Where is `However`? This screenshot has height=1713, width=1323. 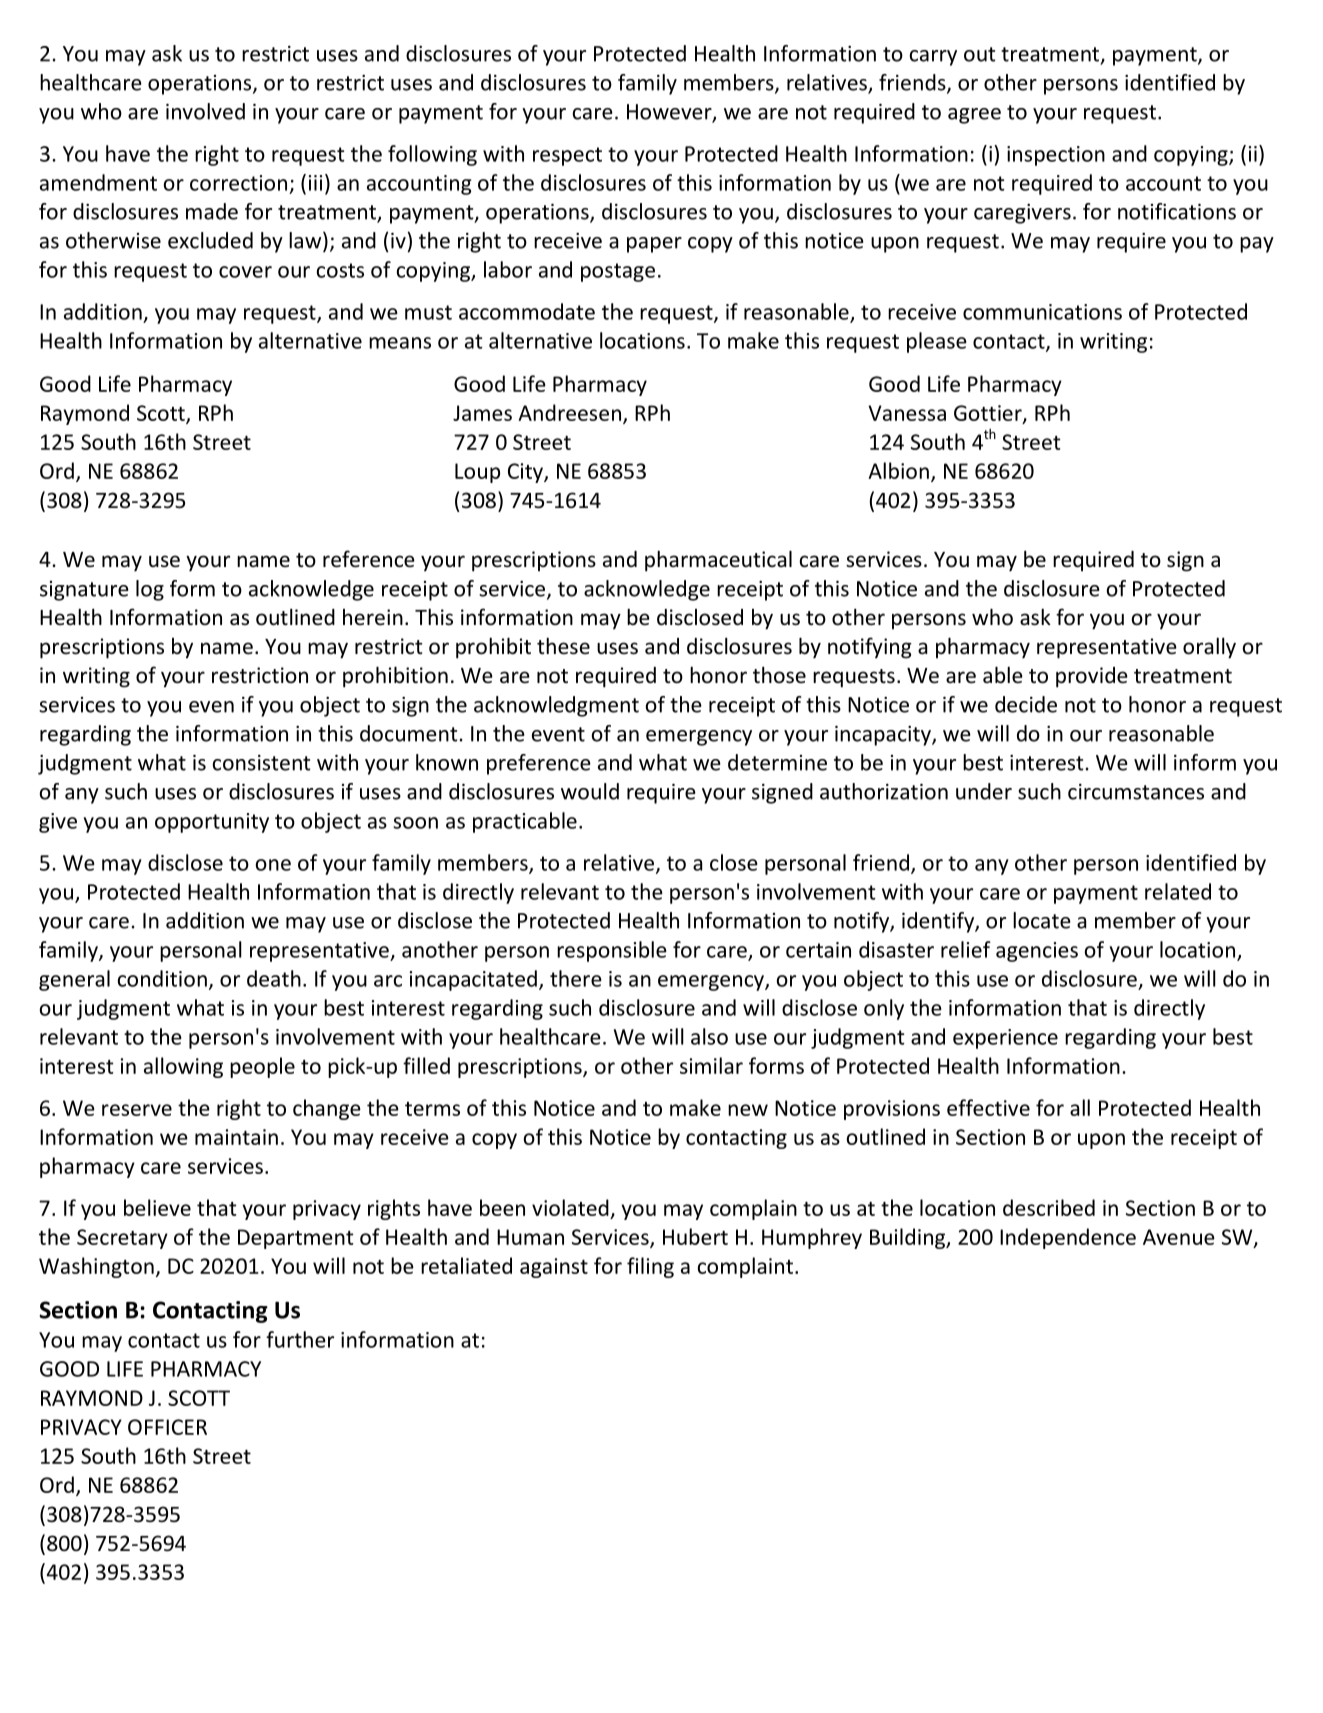
However is located at coordinates (670, 113).
